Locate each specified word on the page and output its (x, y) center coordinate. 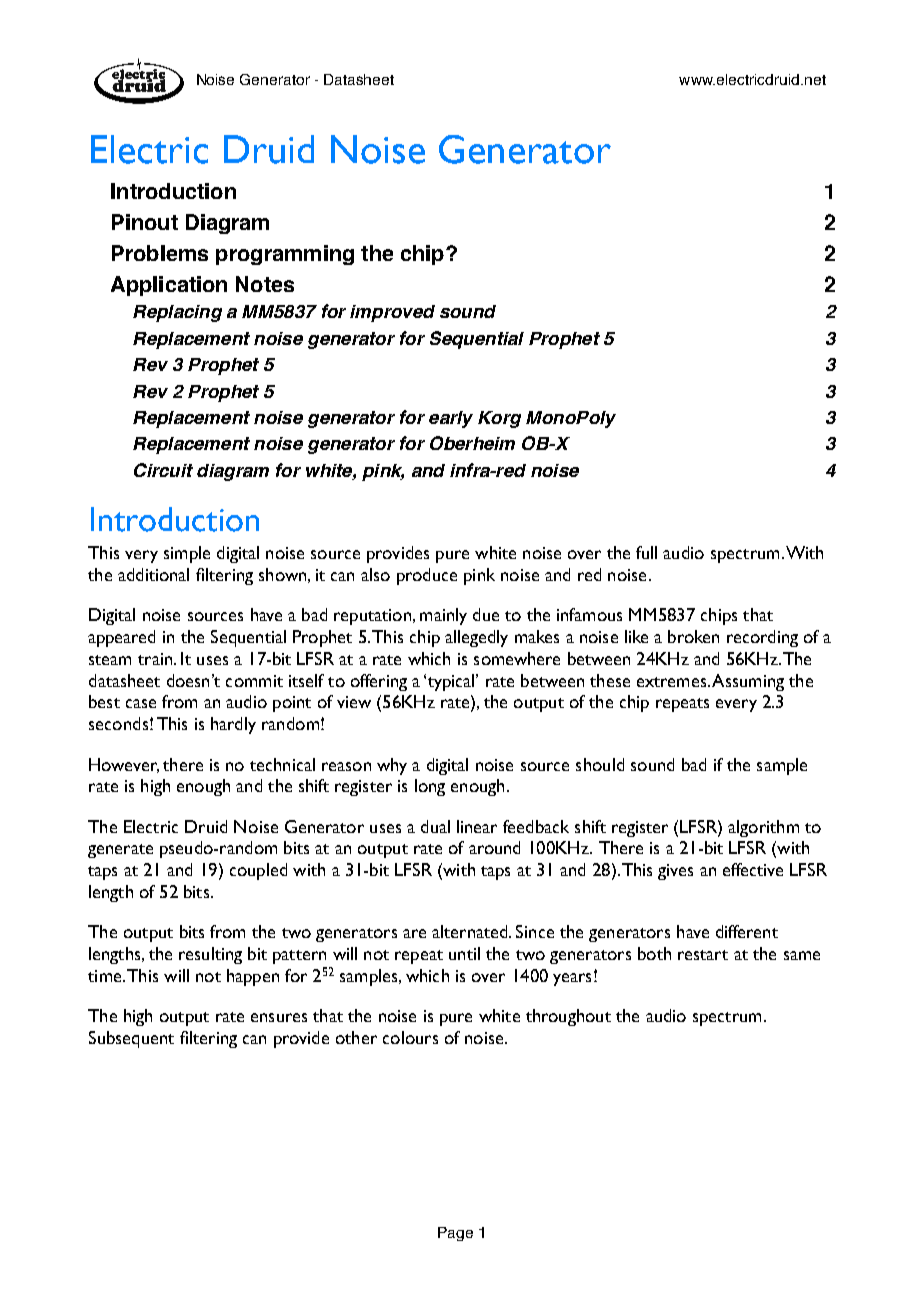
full (646, 552)
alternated (471, 931)
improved (392, 313)
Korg (499, 419)
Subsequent (131, 1039)
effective (753, 869)
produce (427, 576)
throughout (568, 1017)
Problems (160, 253)
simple (187, 554)
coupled (258, 871)
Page (455, 1234)
